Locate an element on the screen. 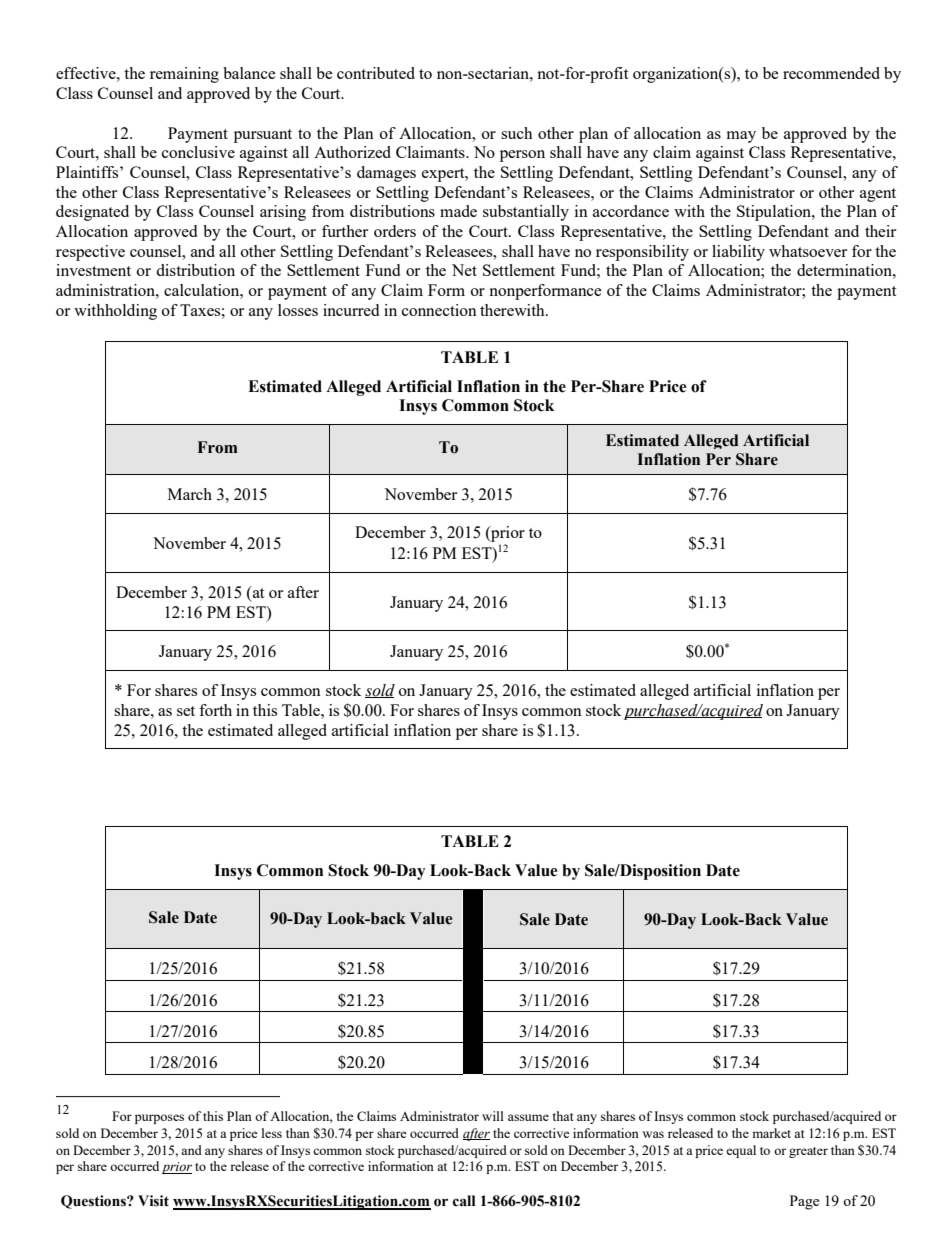  whatsoever is located at coordinates (808, 251).
